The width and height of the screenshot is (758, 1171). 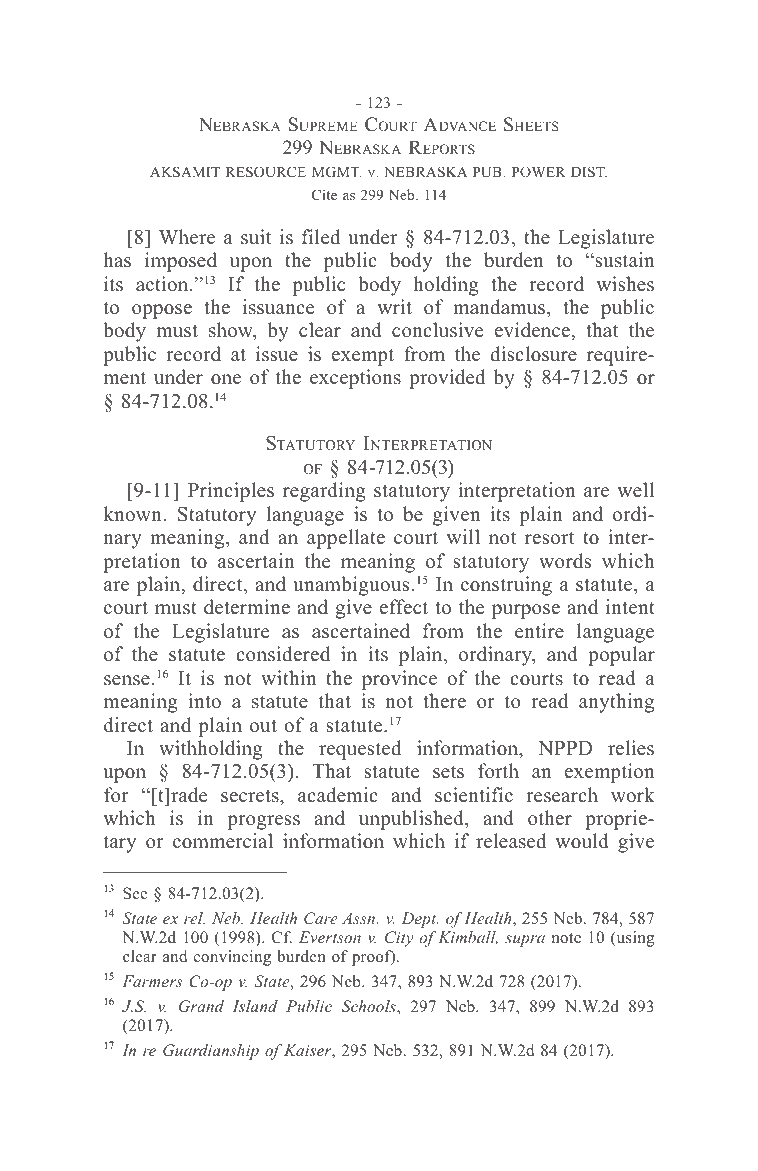 I want to click on into, so click(x=204, y=701).
